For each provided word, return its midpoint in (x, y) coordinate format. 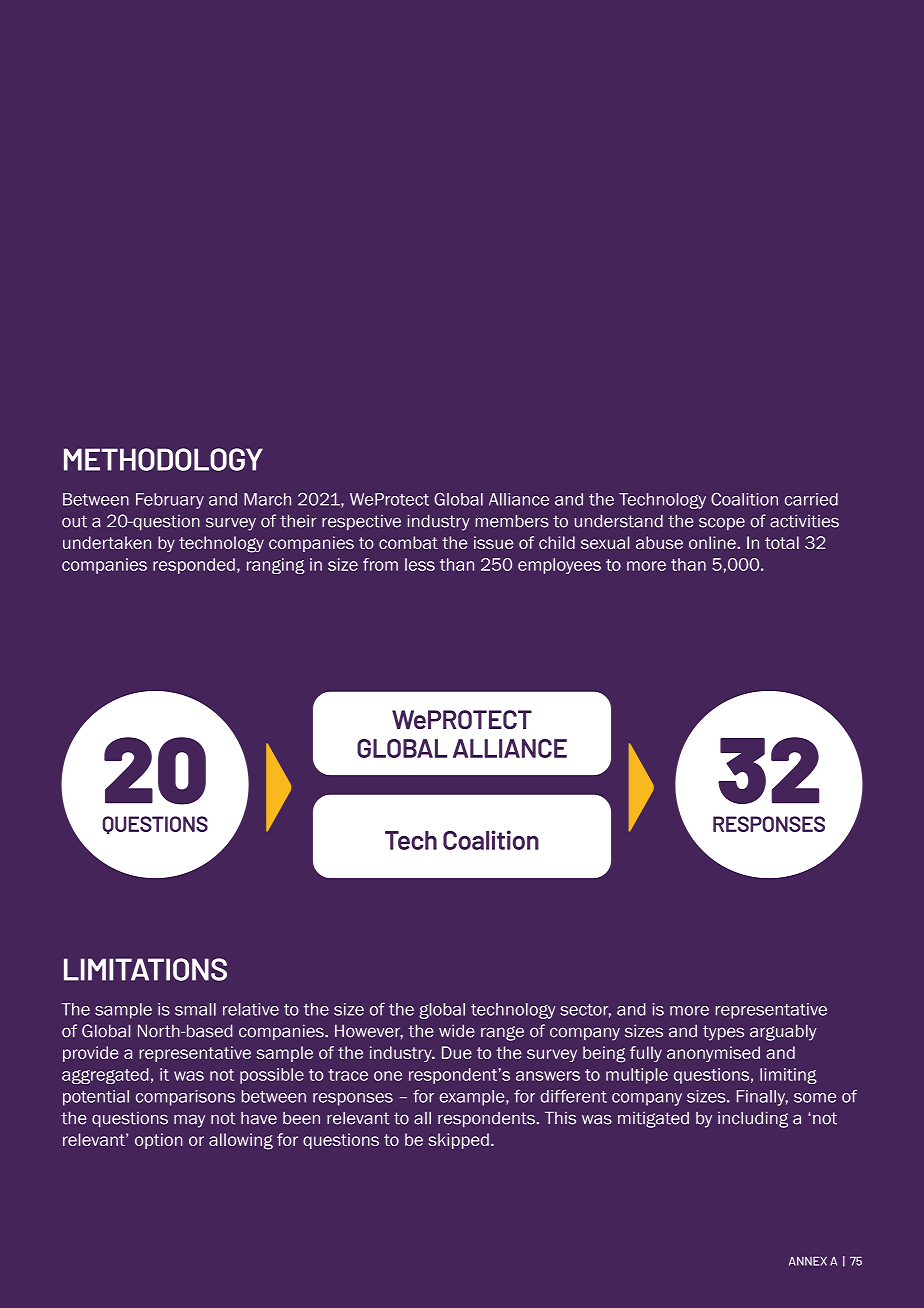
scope (722, 523)
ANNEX (808, 1261)
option (159, 1141)
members (512, 521)
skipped (459, 1141)
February (170, 501)
